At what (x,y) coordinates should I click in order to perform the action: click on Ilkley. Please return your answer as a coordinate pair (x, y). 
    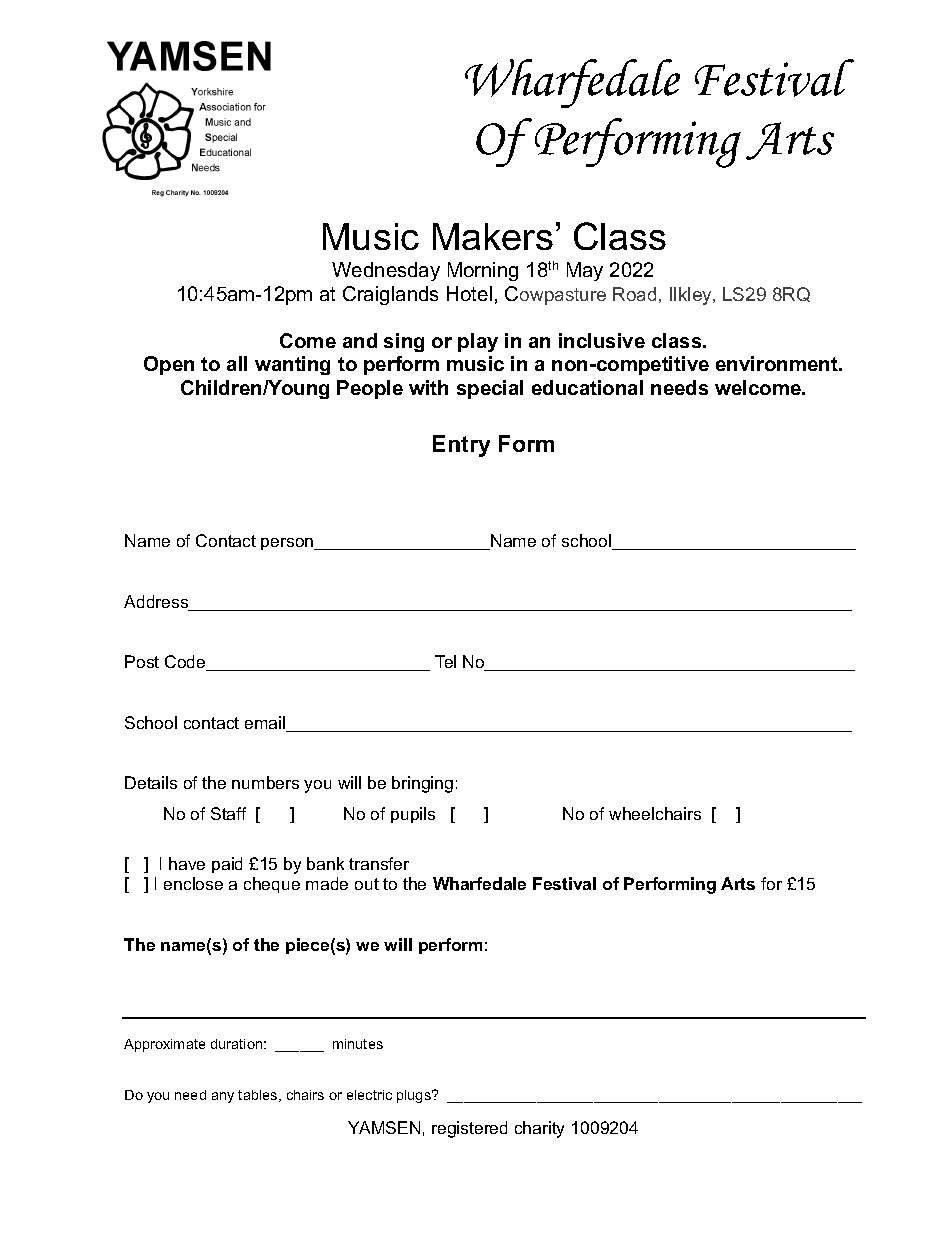
    Looking at the image, I should click on (692, 296).
